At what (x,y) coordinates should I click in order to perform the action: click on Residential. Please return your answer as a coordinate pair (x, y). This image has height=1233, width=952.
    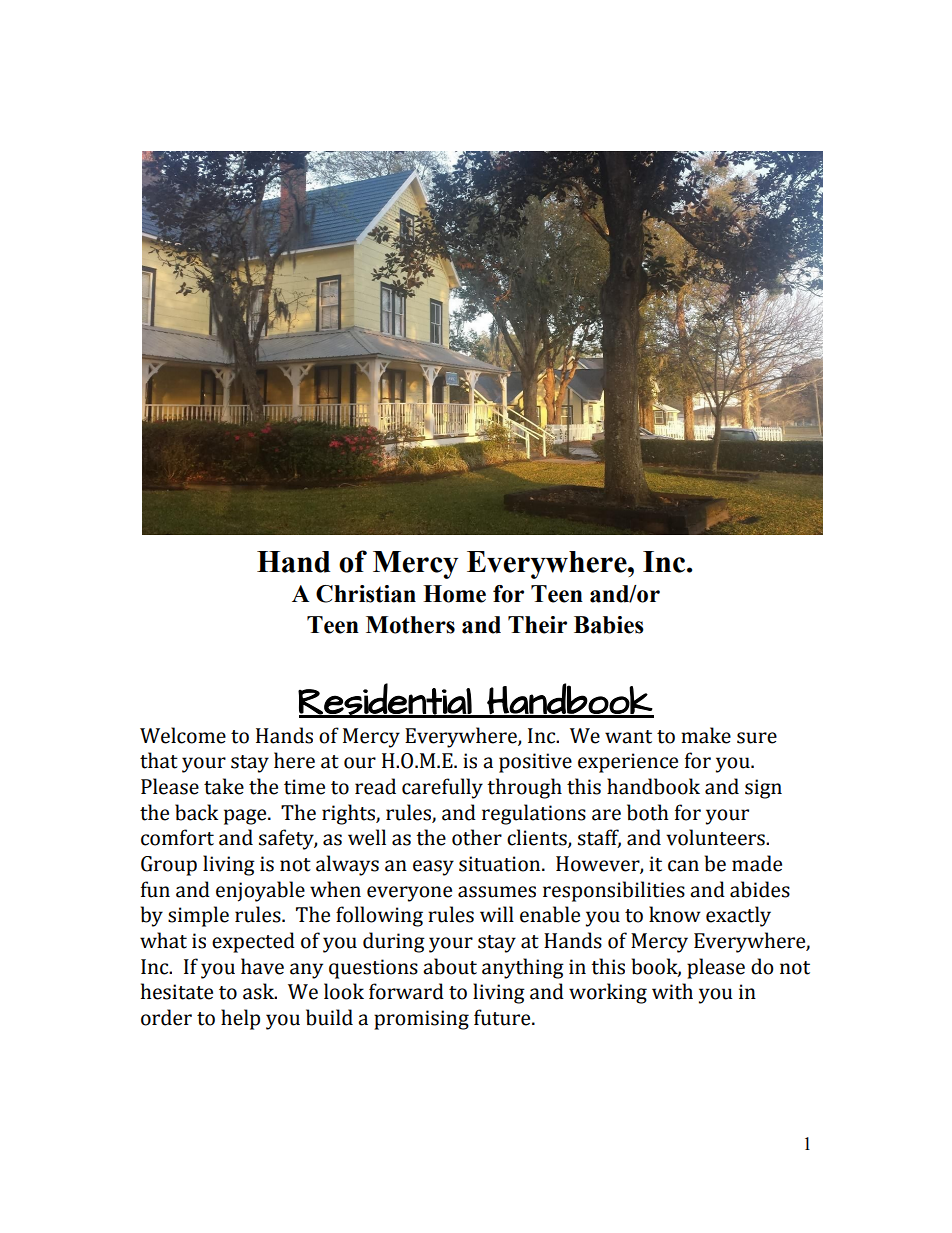
    Looking at the image, I should click on (385, 700).
